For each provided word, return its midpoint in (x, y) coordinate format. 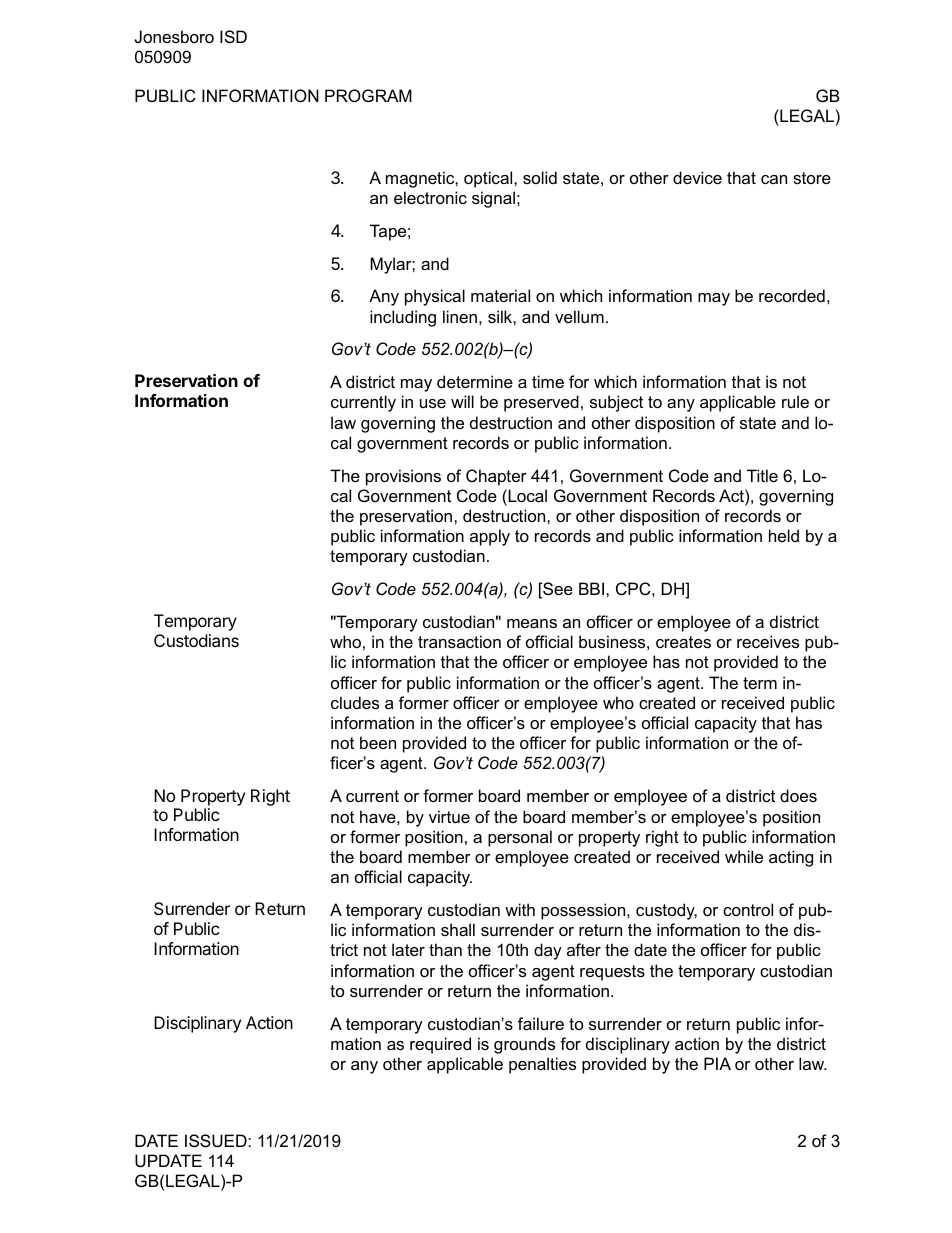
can (774, 179)
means (532, 623)
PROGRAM (368, 95)
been (378, 742)
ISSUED (217, 1140)
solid (540, 177)
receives (768, 641)
